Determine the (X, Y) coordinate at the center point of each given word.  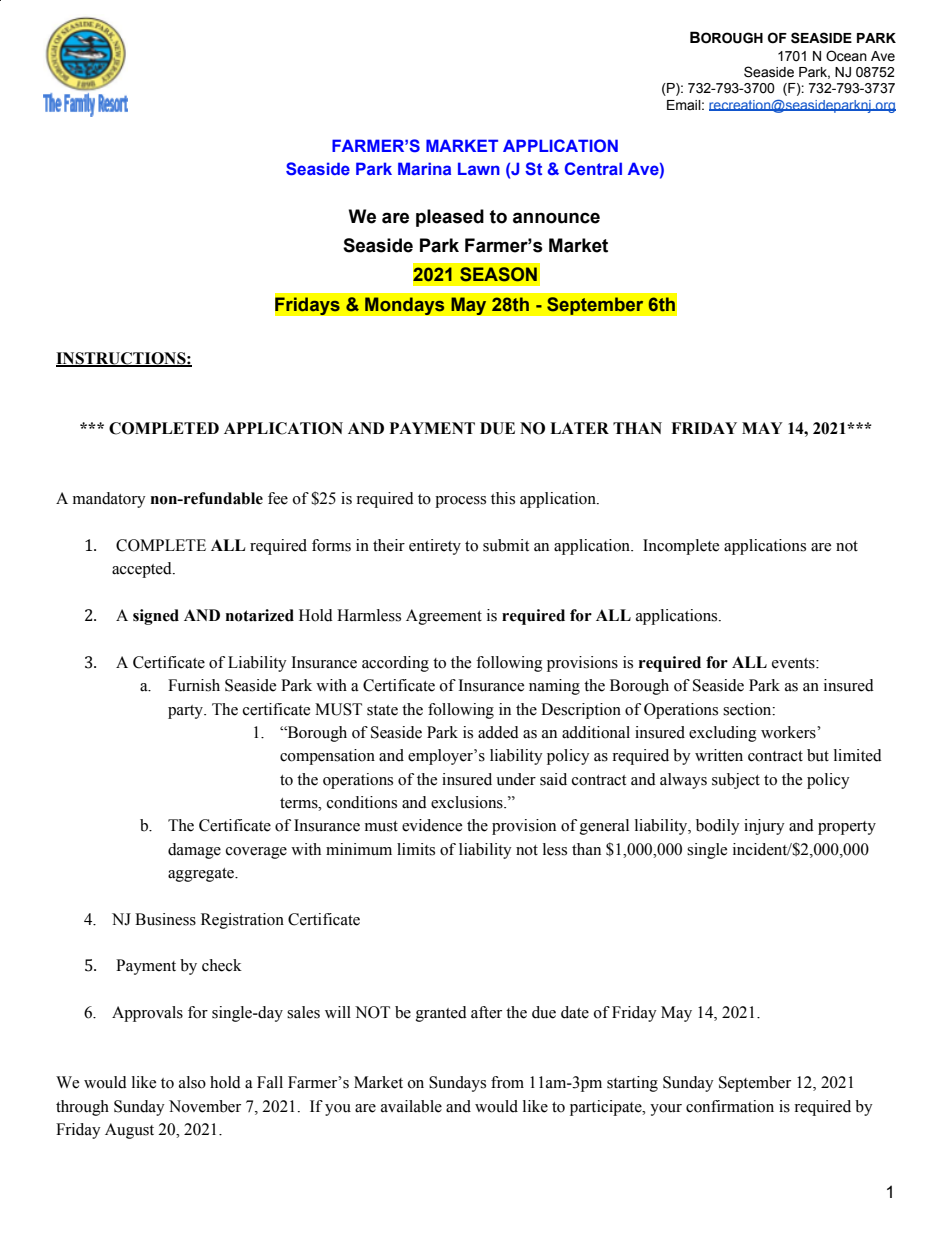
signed (156, 617)
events (794, 663)
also (192, 1082)
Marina (424, 168)
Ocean (846, 56)
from (507, 1082)
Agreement (444, 617)
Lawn (479, 168)
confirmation (730, 1106)
